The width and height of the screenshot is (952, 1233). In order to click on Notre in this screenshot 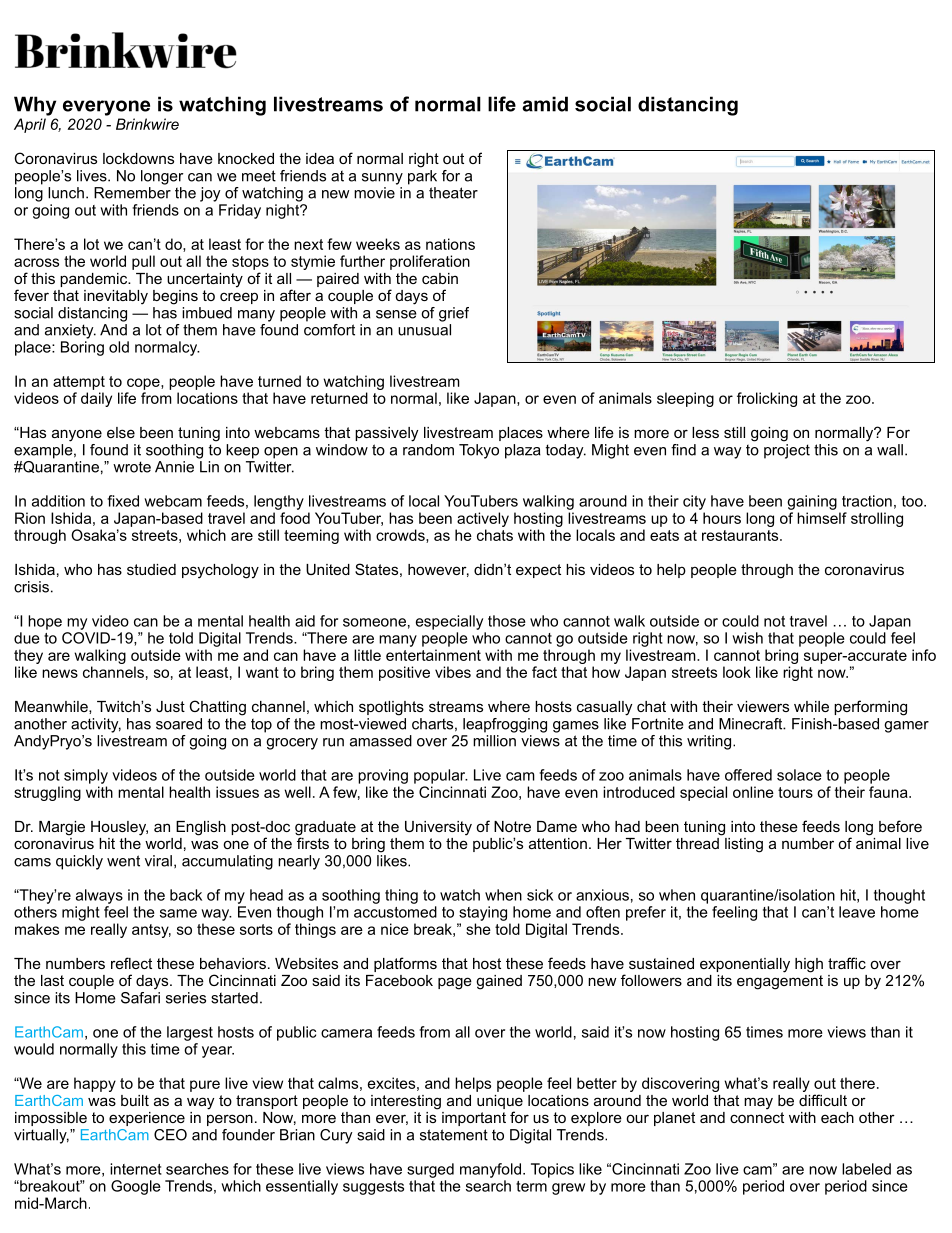, I will do `click(512, 826)`.
